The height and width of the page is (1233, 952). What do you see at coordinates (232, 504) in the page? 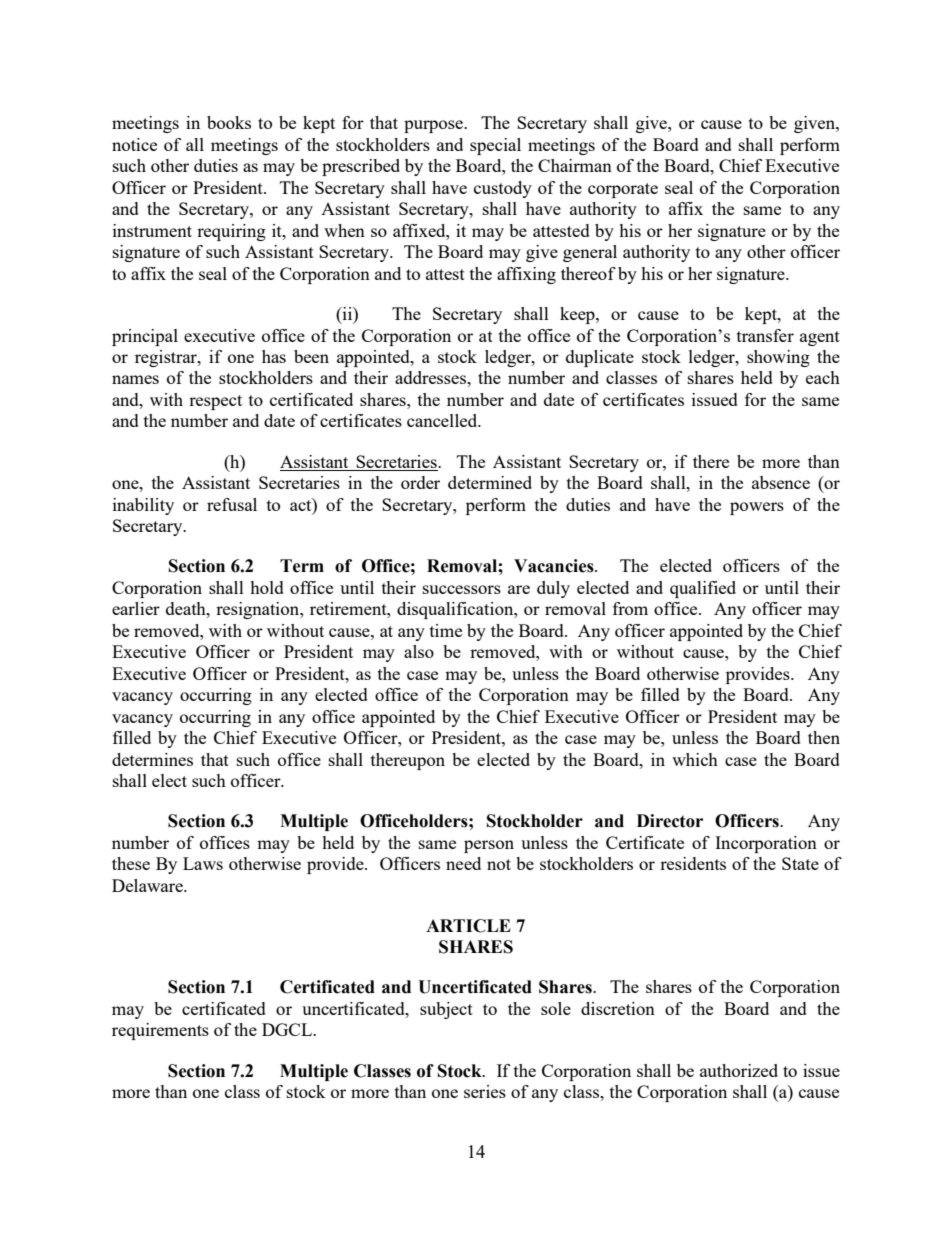
I see `refusal` at bounding box center [232, 504].
